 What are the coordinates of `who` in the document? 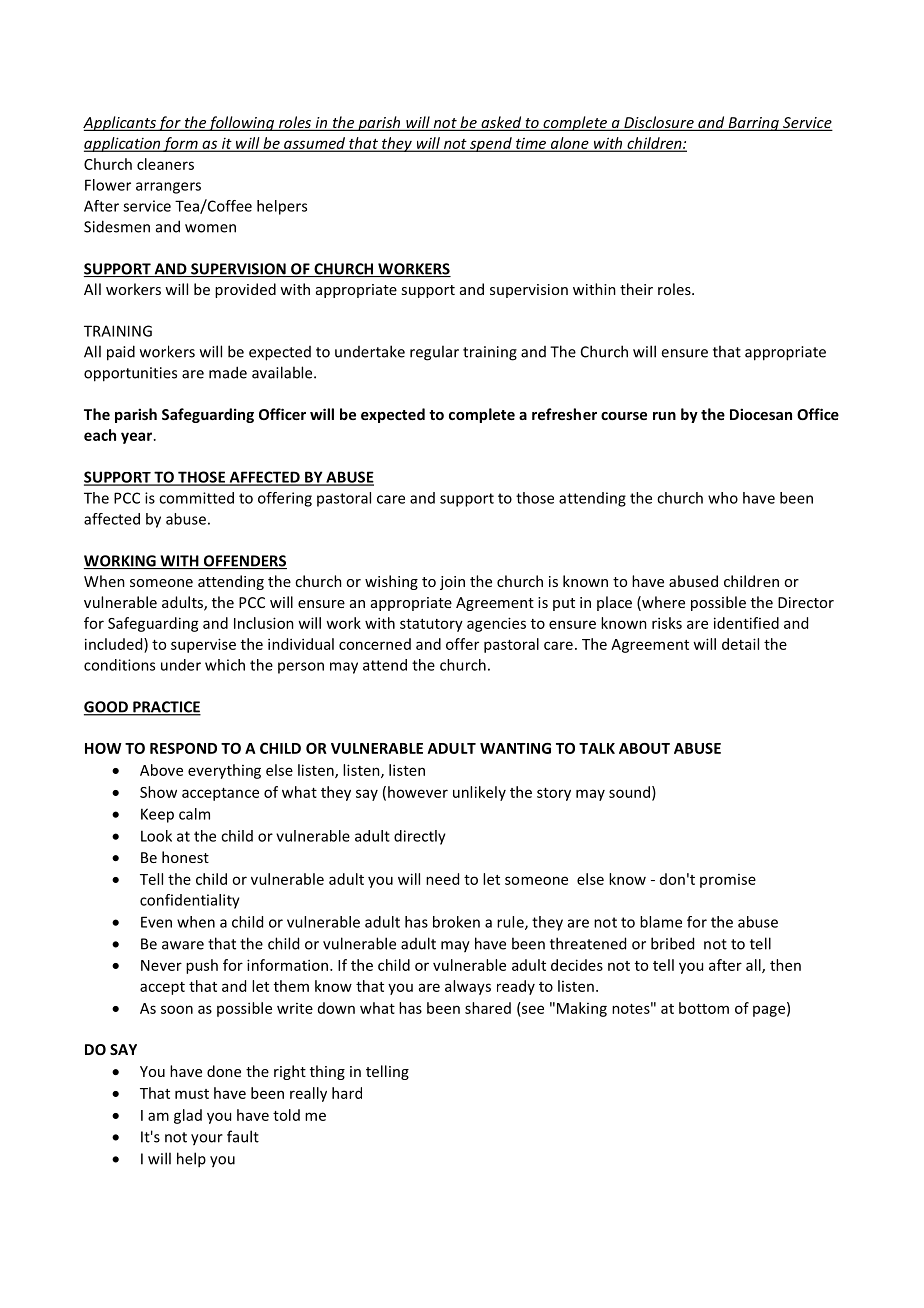 It's located at (723, 498).
